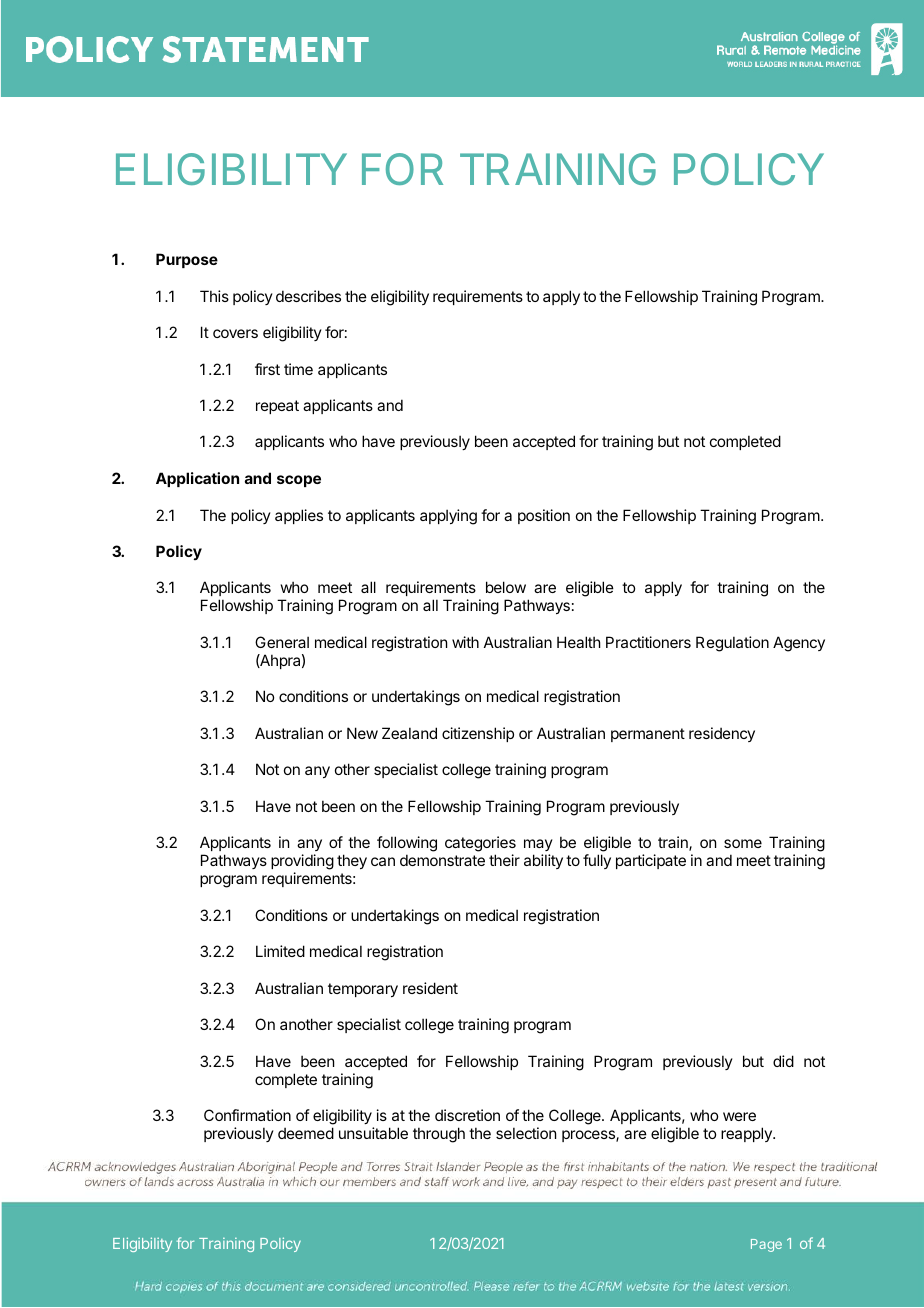 The image size is (924, 1308). Describe the element at coordinates (766, 1245) in the screenshot. I see `Page` at that location.
